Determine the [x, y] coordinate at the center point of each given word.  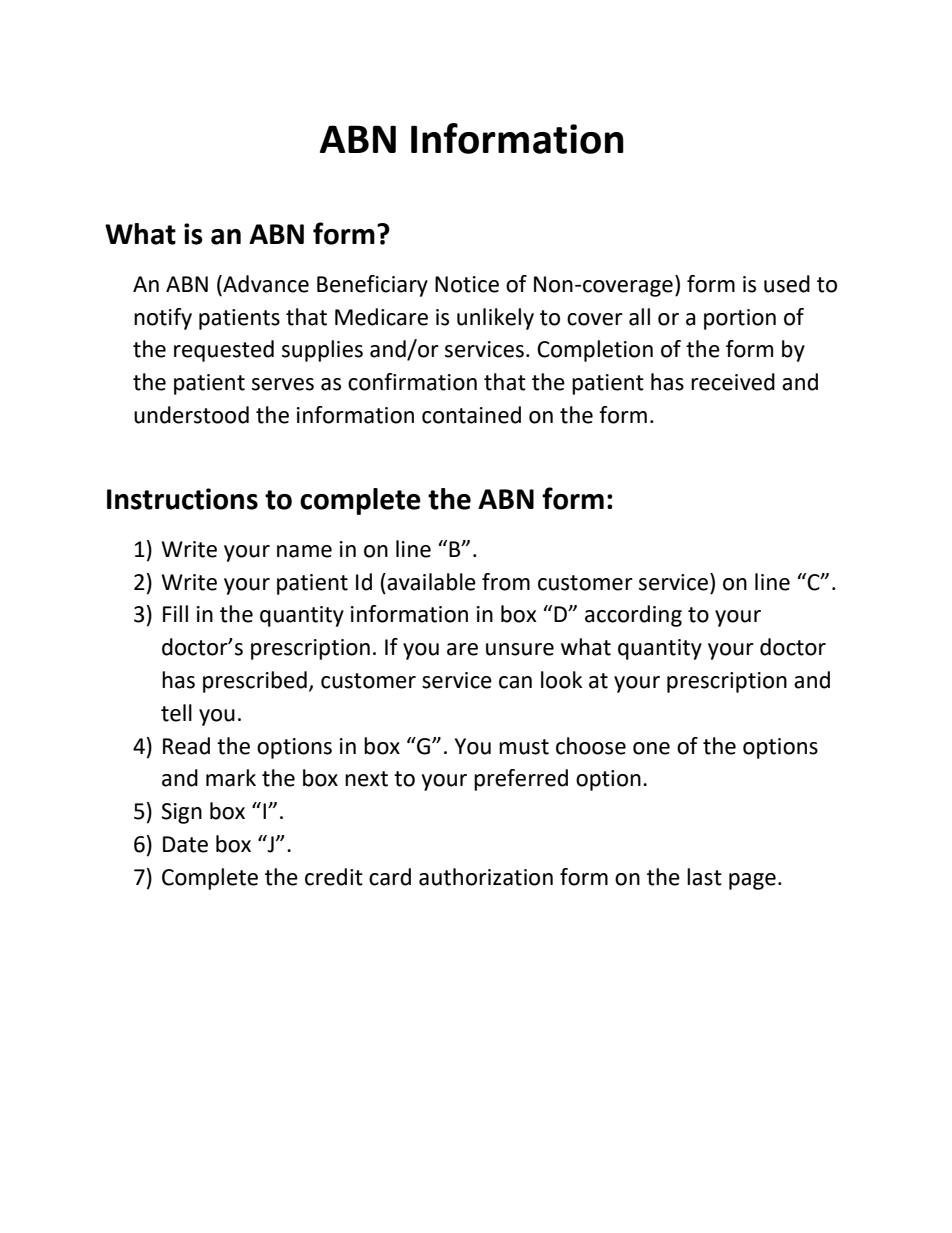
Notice [467, 284]
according [633, 616]
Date [185, 844]
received [733, 382]
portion [740, 319]
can [515, 682]
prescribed [255, 682]
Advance [265, 284]
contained [471, 415]
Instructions [182, 499]
